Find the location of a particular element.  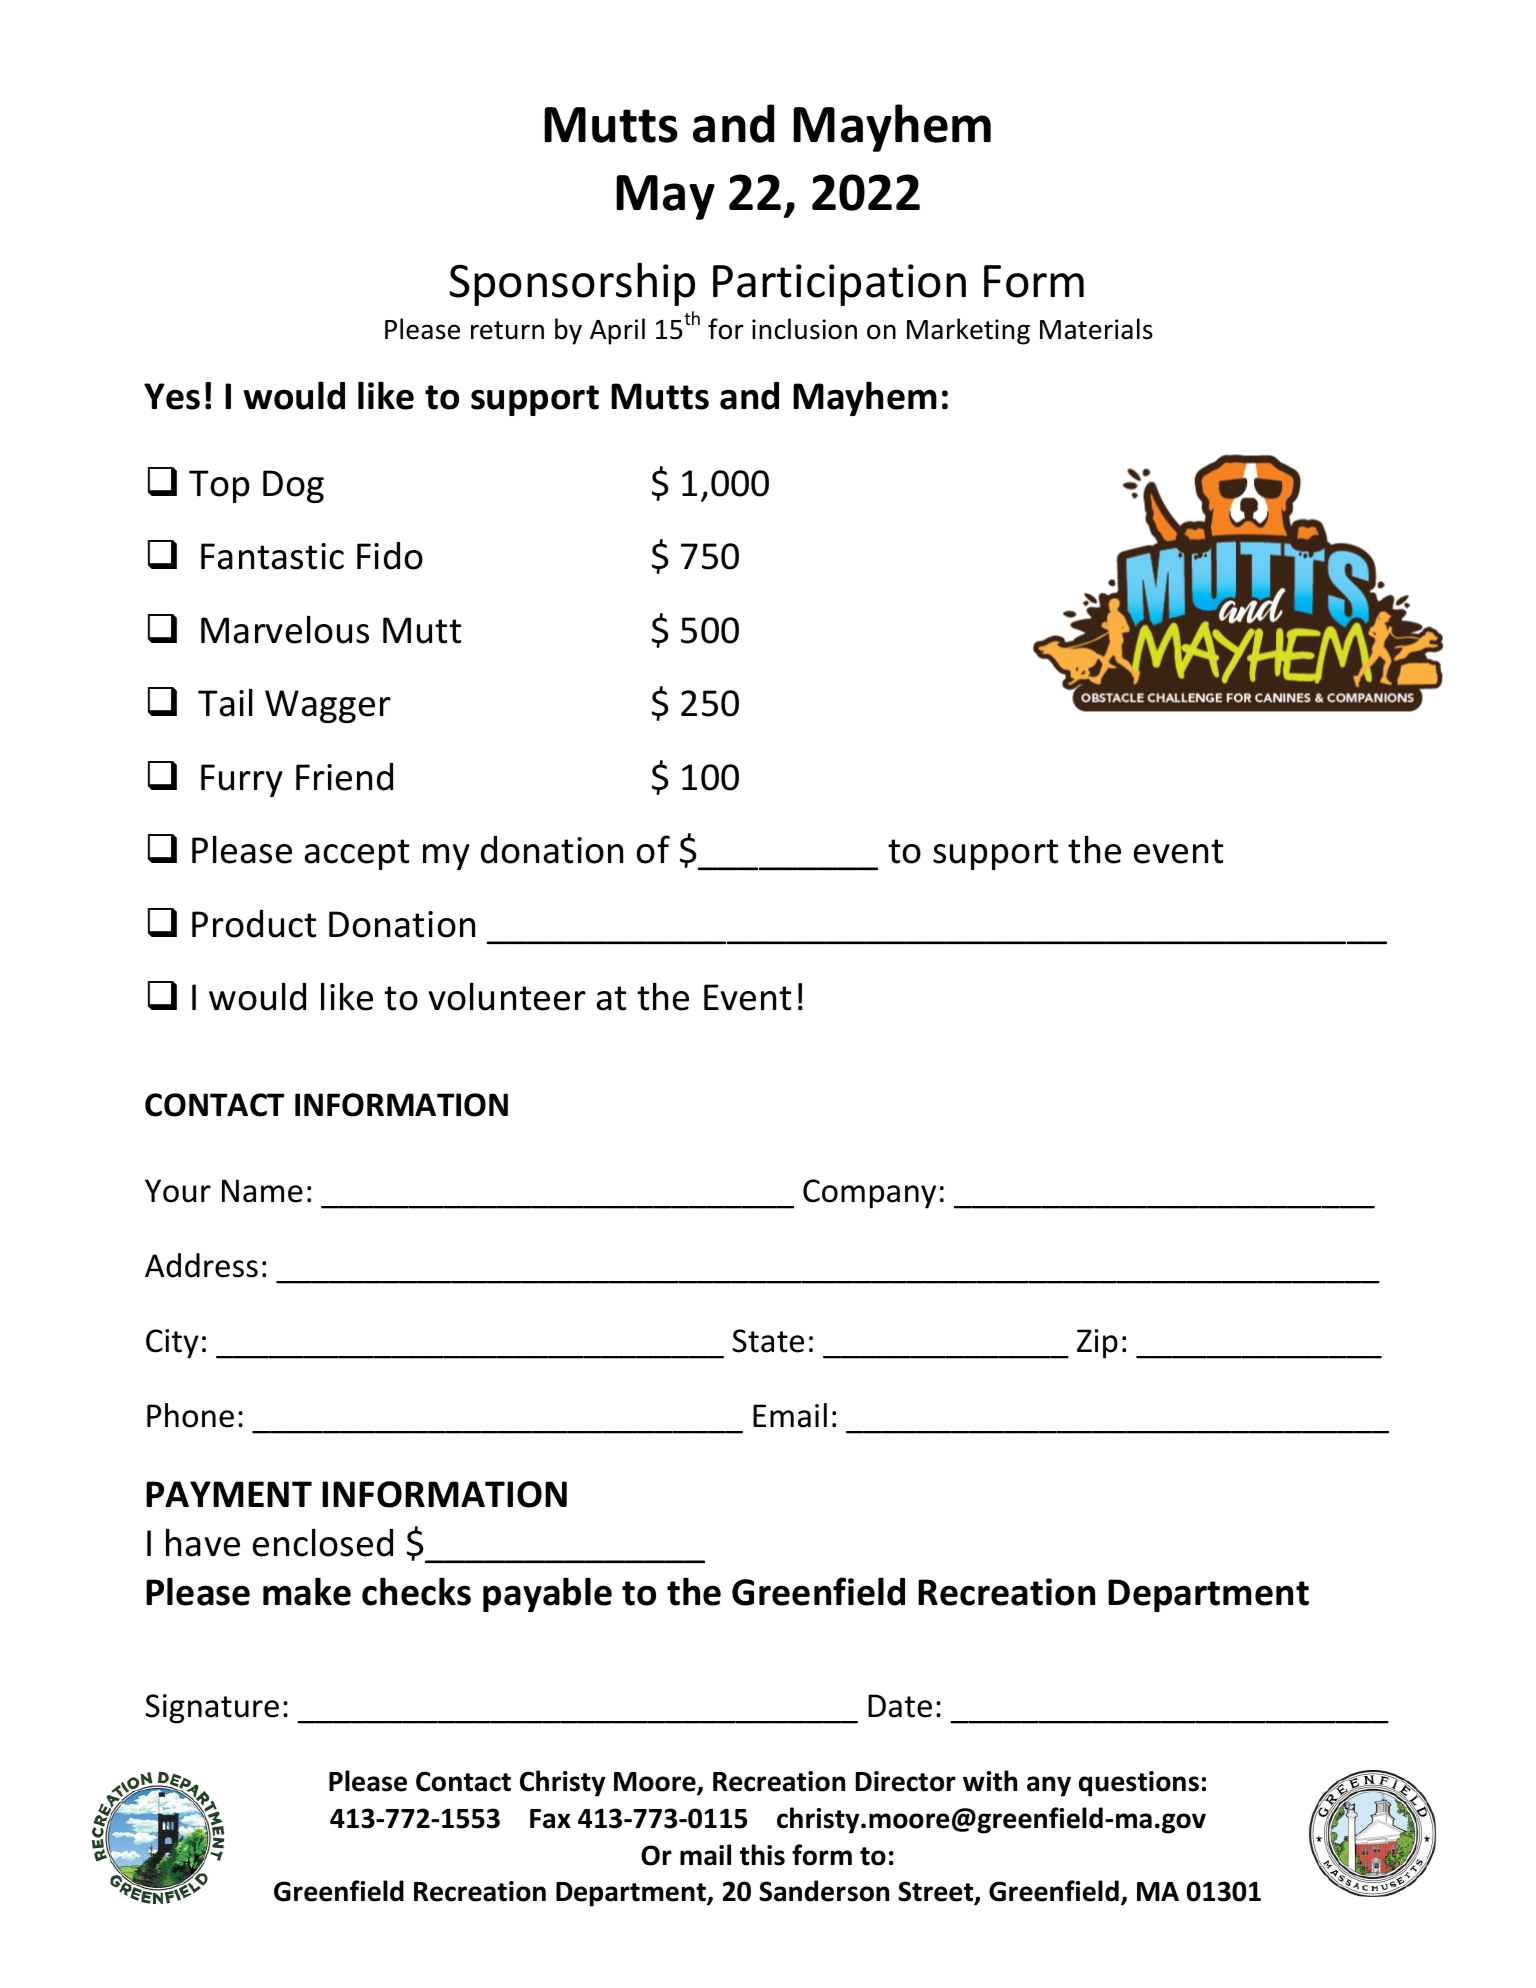

Name is located at coordinates (262, 1191).
